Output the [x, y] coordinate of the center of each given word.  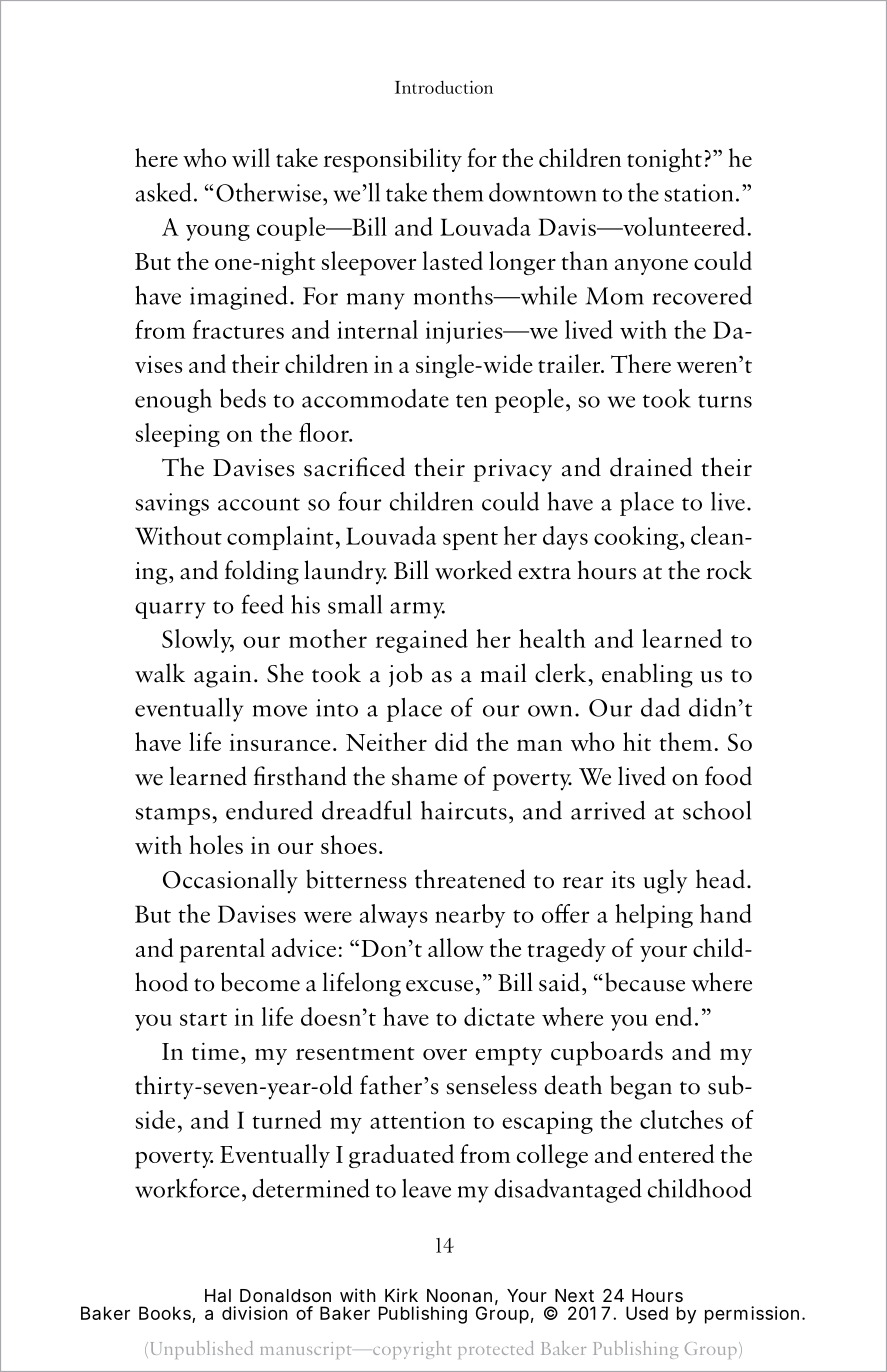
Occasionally [230, 881]
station [698, 193]
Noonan [459, 1295]
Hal [218, 1295]
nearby [470, 916]
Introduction [444, 87]
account [259, 504]
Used [647, 1313]
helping [654, 916]
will [251, 157]
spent [470, 541]
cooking [637, 538]
